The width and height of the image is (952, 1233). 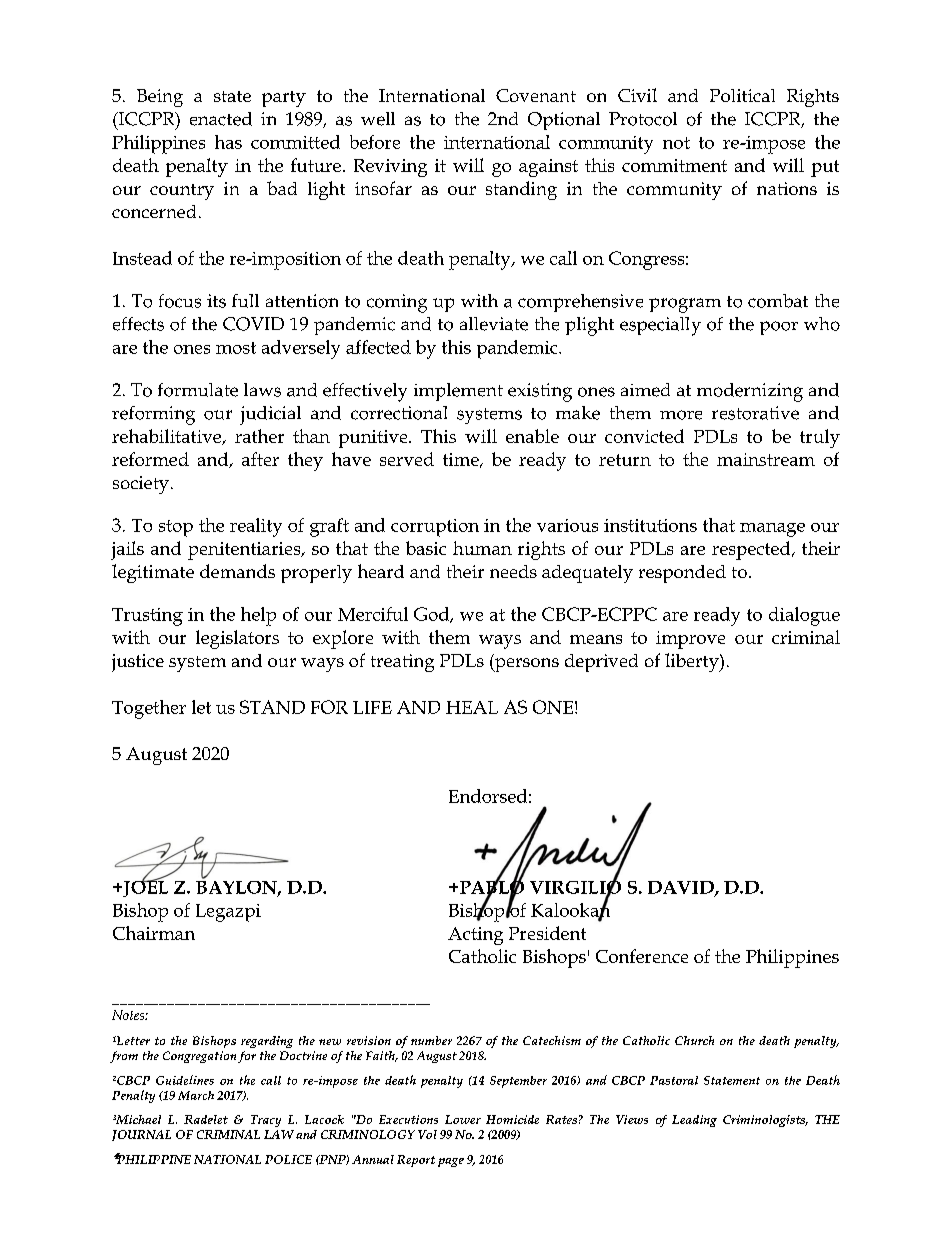 I want to click on improve, so click(x=690, y=640).
